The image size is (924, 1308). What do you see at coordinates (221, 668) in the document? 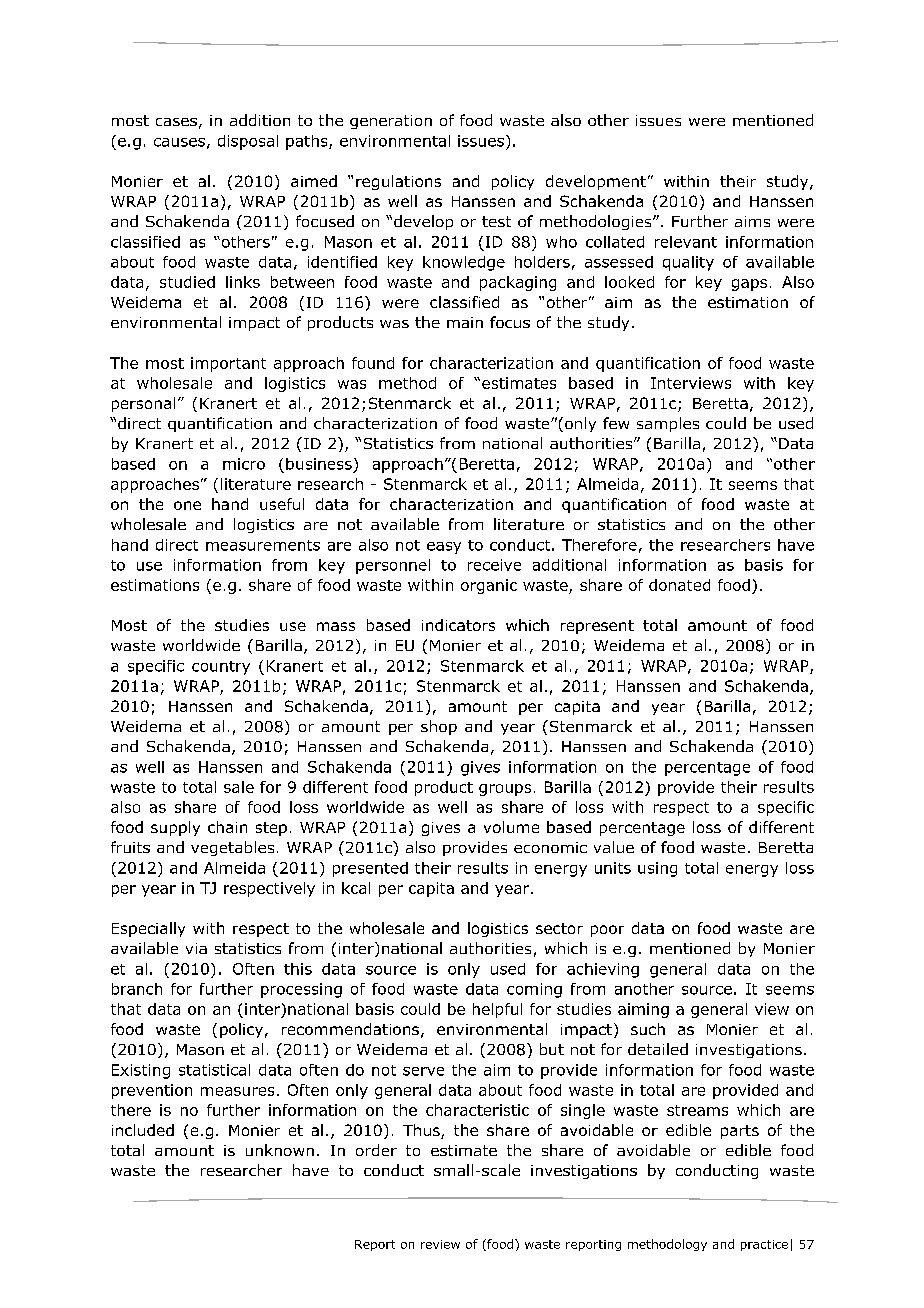
I see `country` at bounding box center [221, 668].
